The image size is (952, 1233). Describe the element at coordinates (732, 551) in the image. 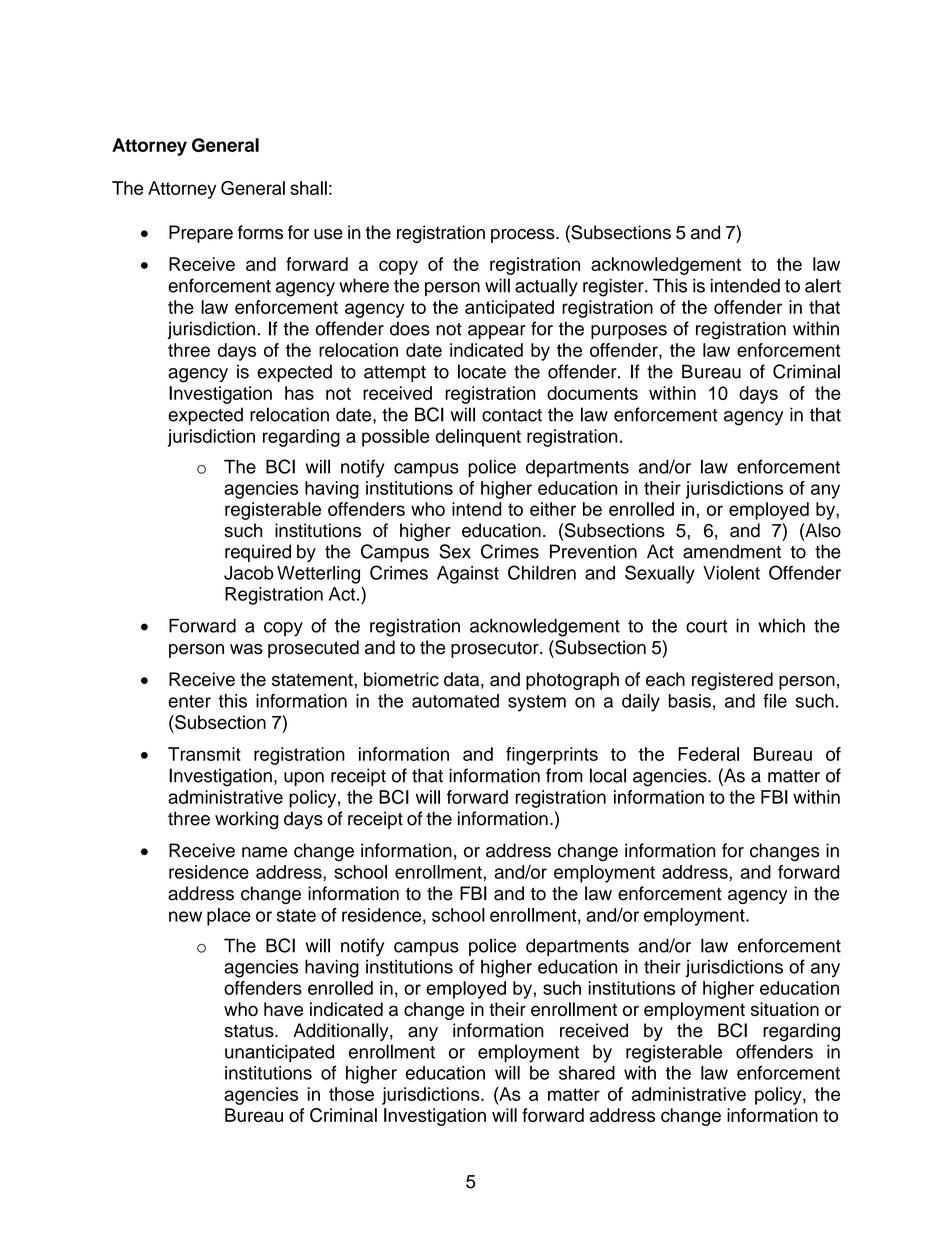

I see `amendment` at that location.
